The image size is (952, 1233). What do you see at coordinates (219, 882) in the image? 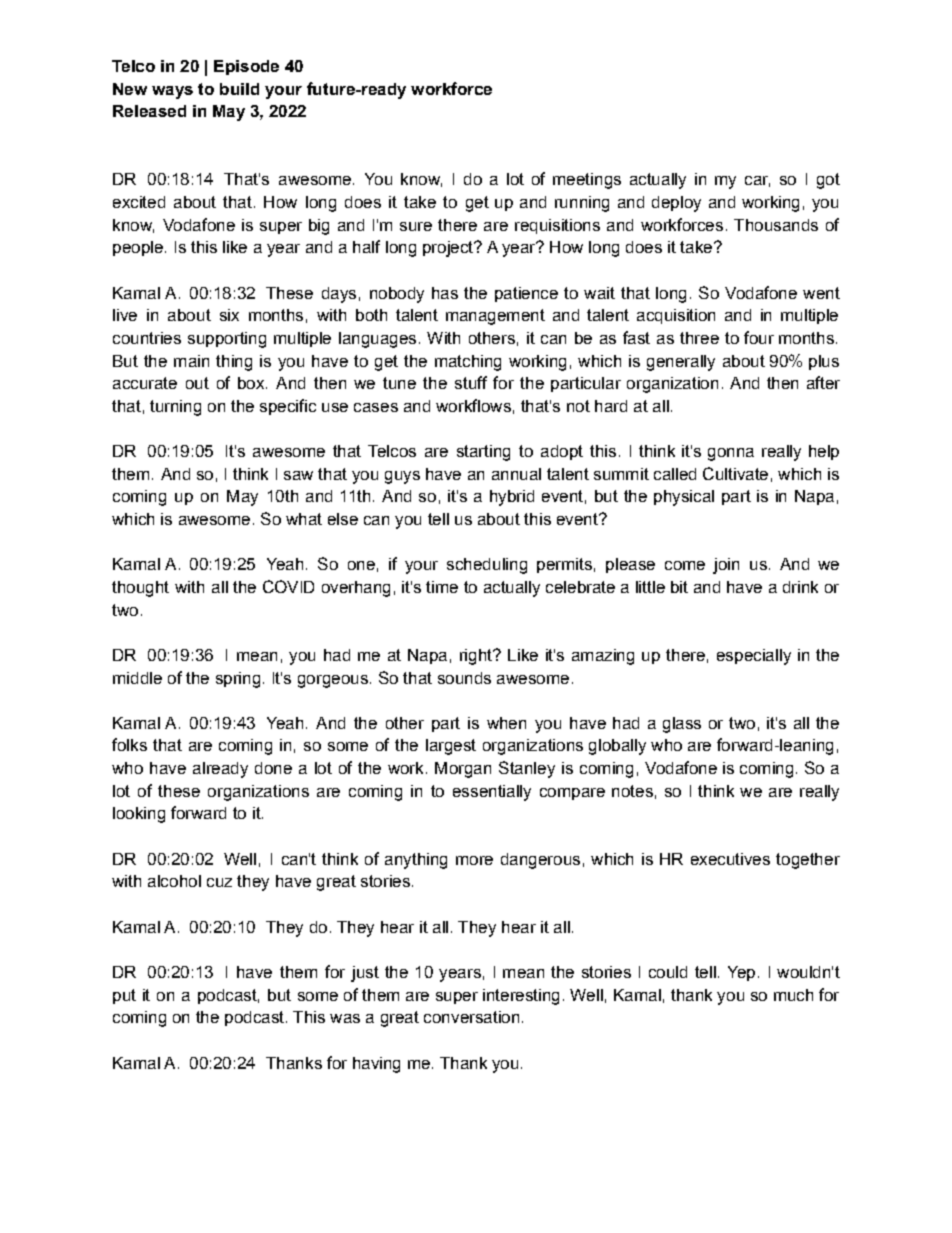
I see `cuz` at bounding box center [219, 882].
